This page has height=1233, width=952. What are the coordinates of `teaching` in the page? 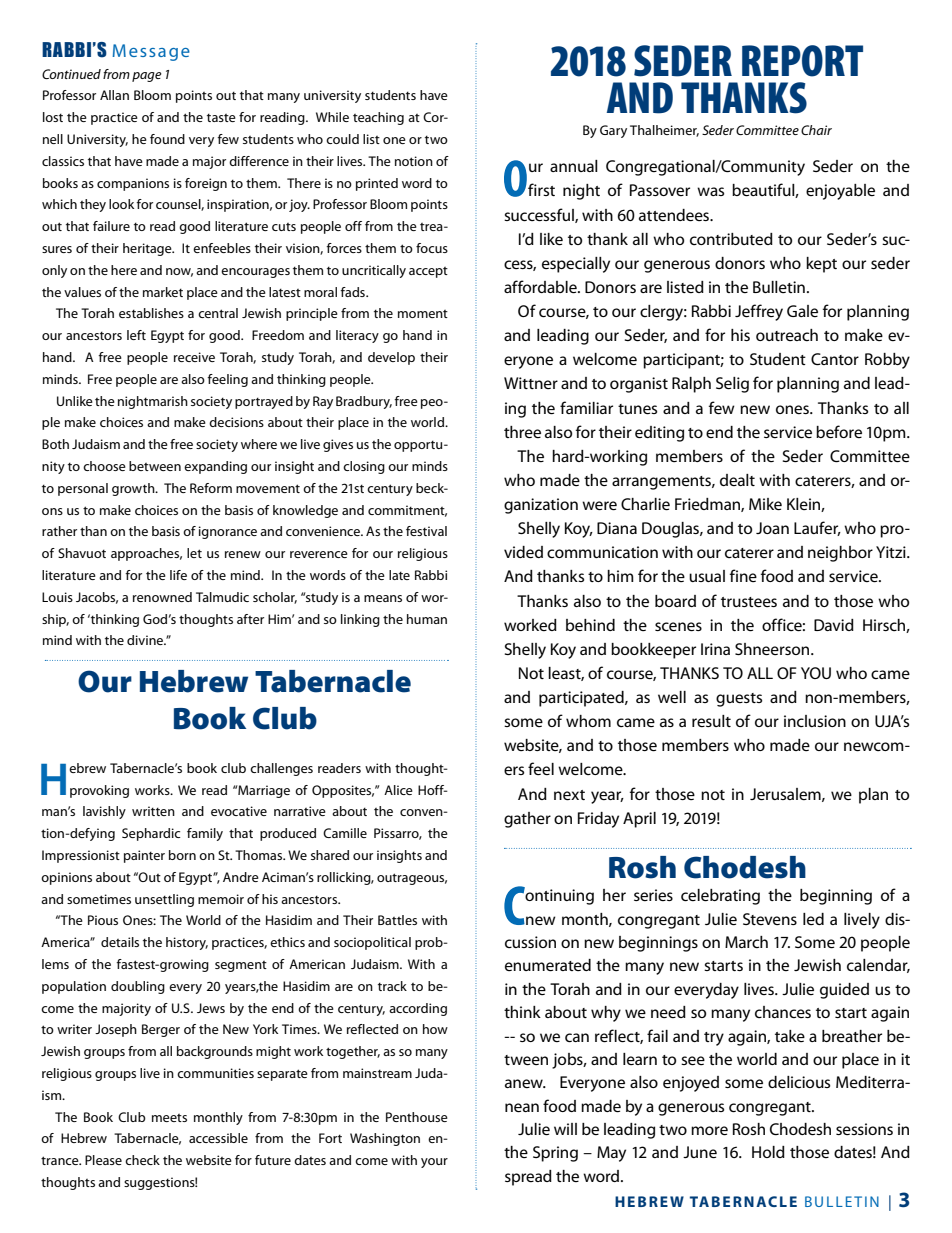 It's located at (378, 118).
